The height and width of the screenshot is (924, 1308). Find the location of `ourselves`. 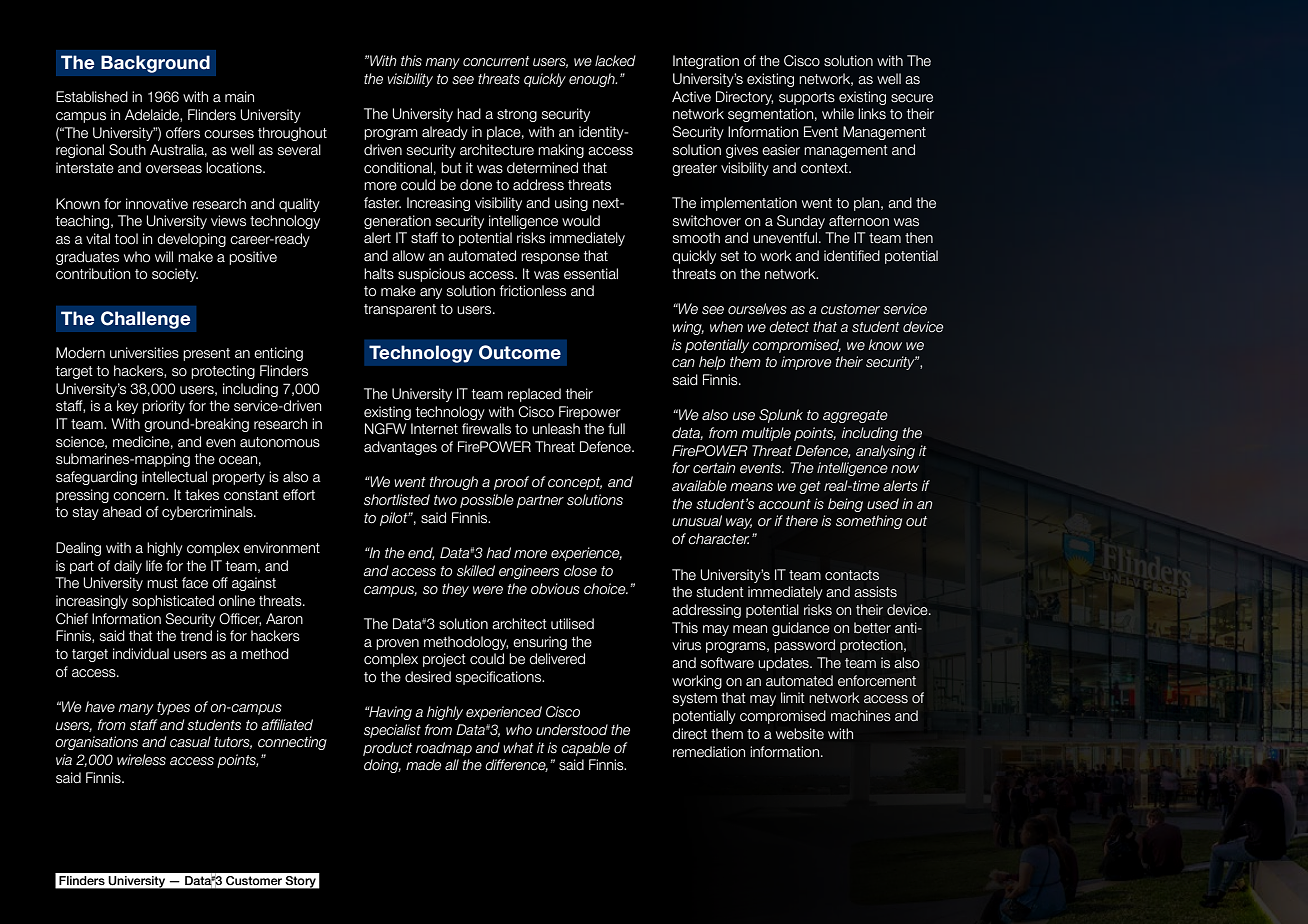

ourselves is located at coordinates (757, 309).
